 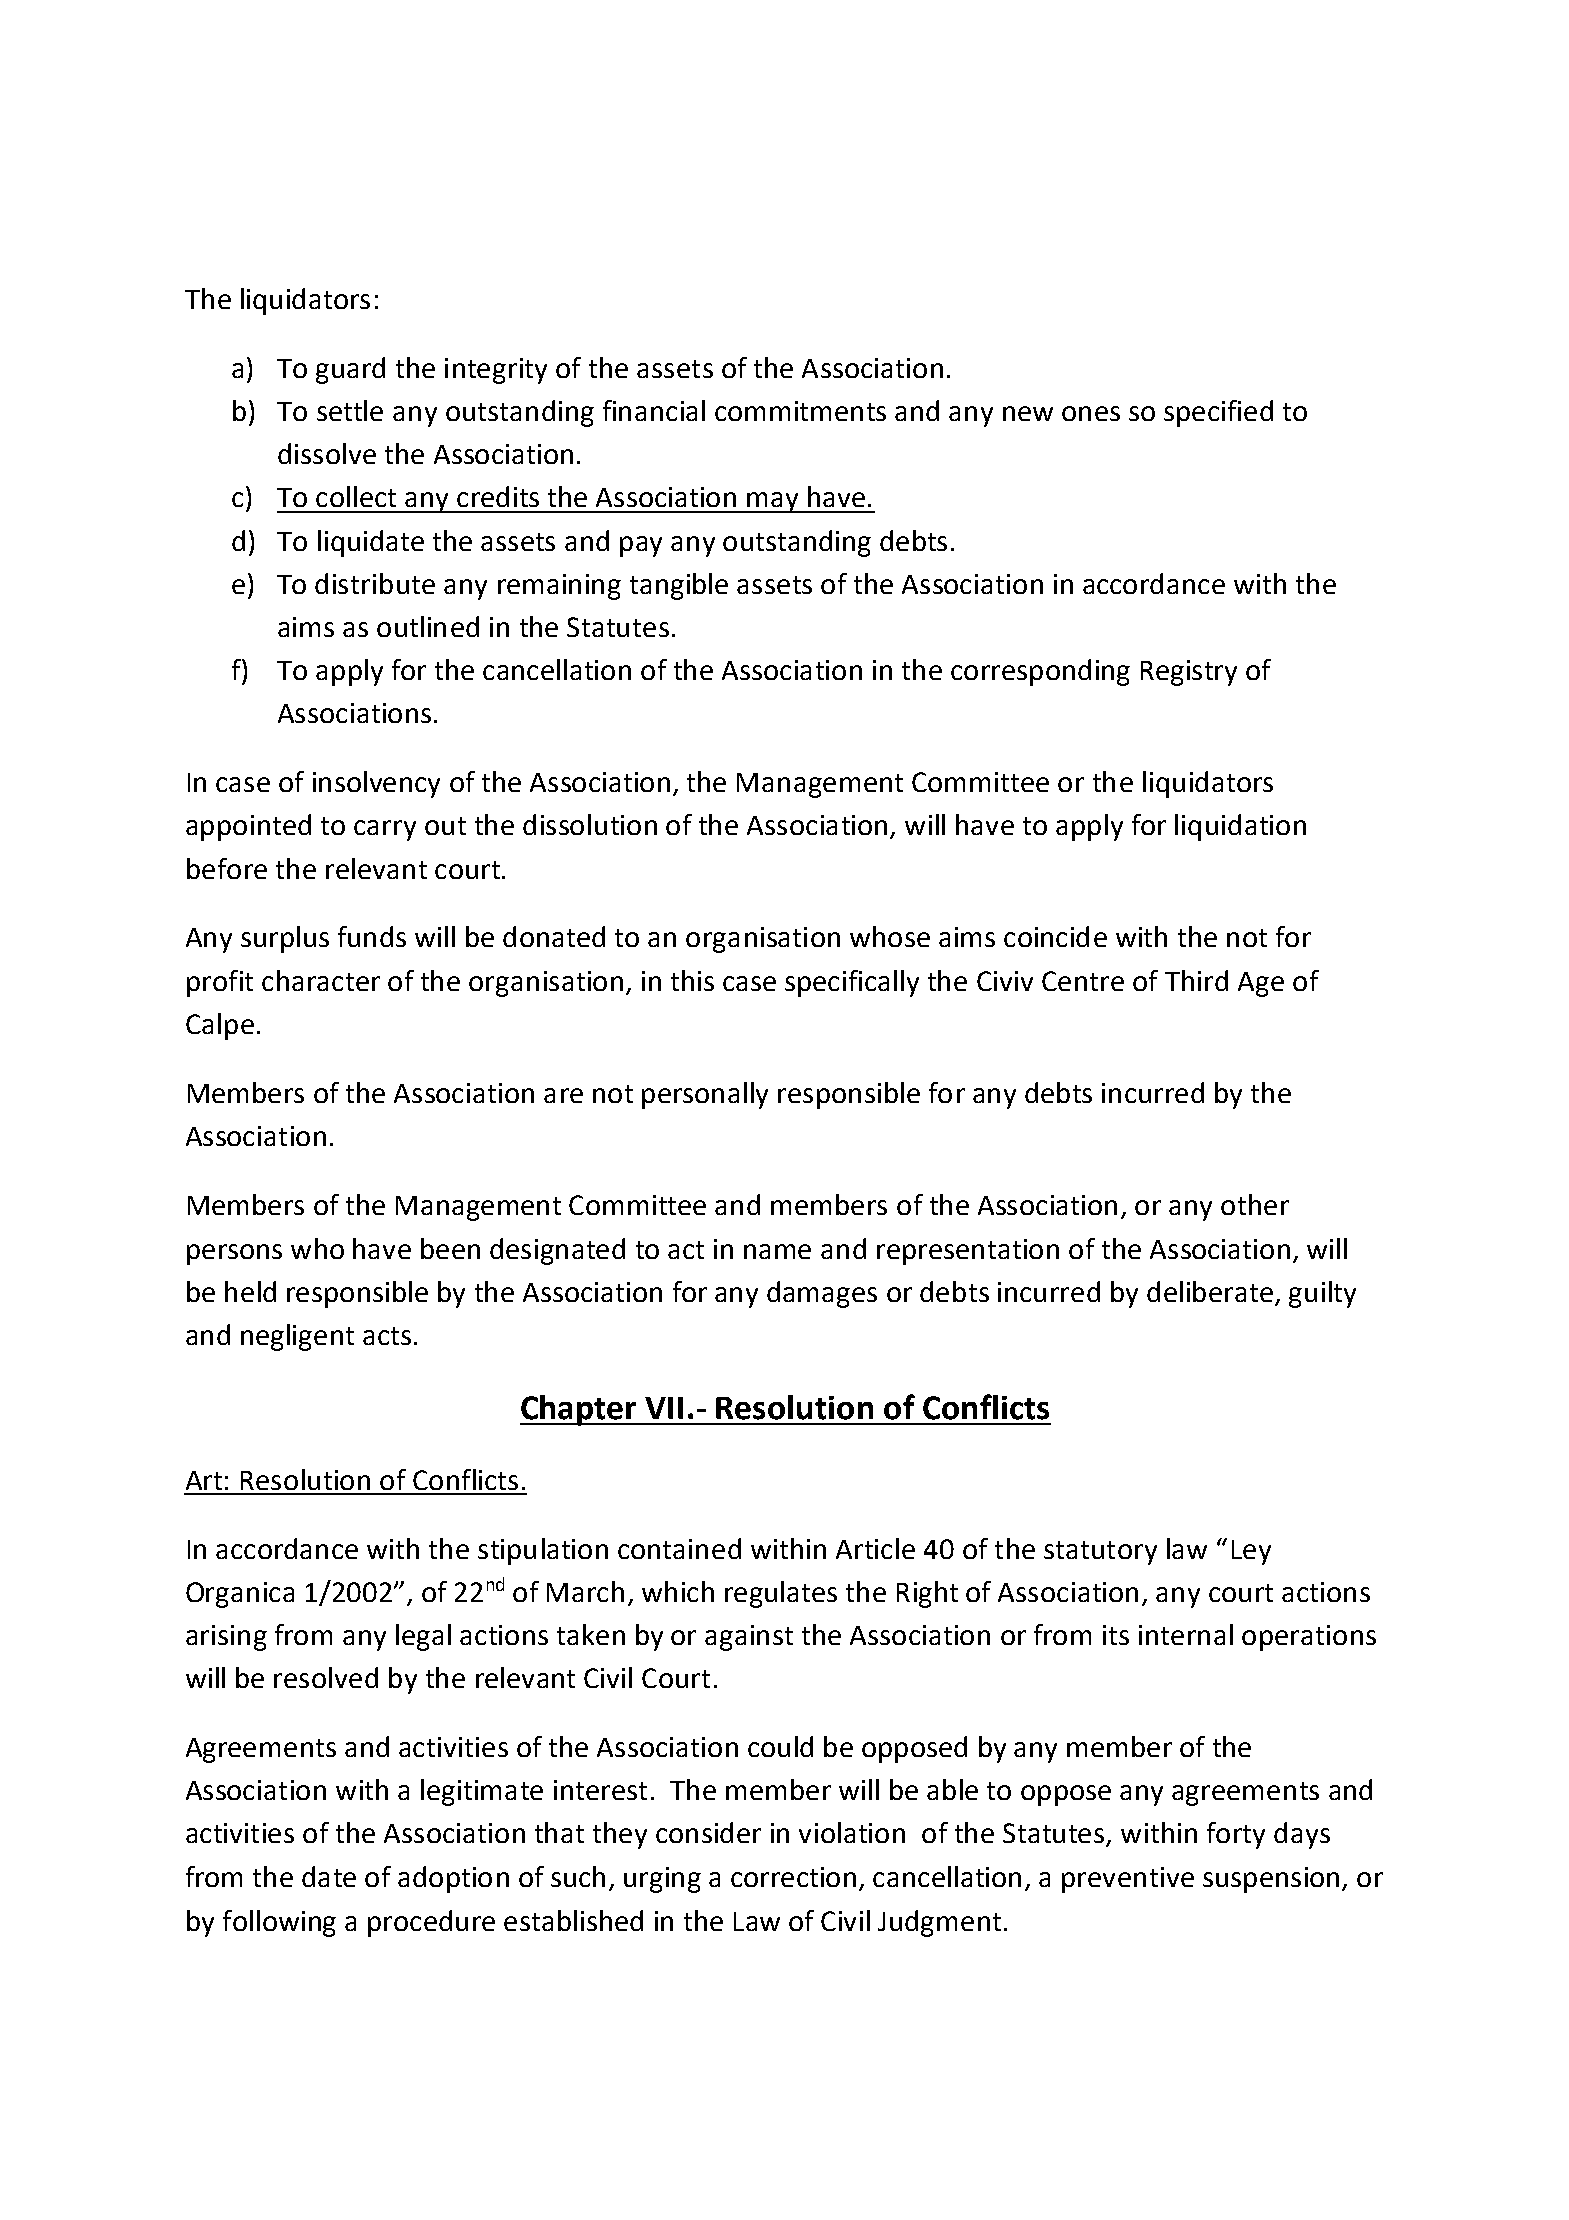 I want to click on settle, so click(x=350, y=410).
